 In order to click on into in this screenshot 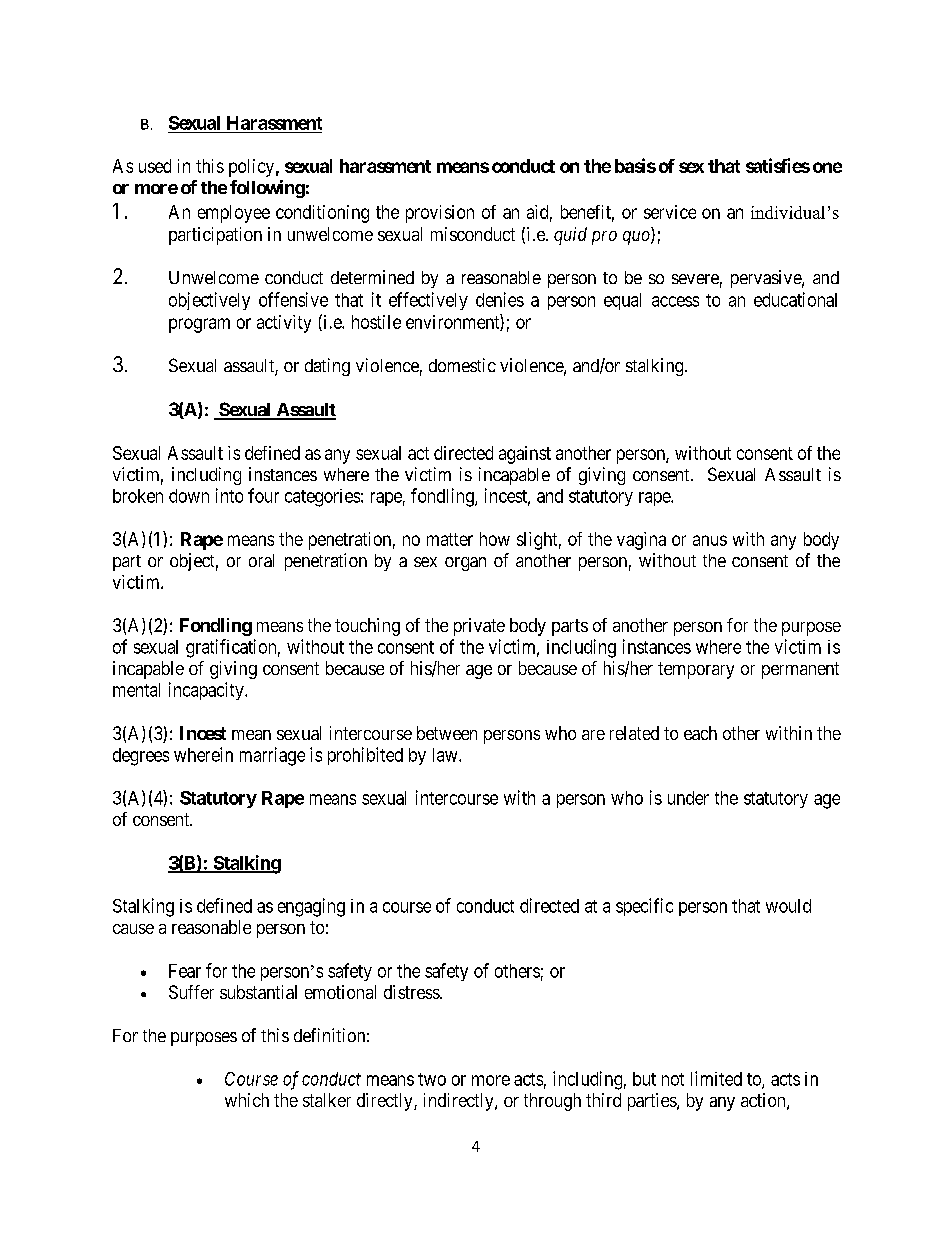, I will do `click(229, 495)`.
